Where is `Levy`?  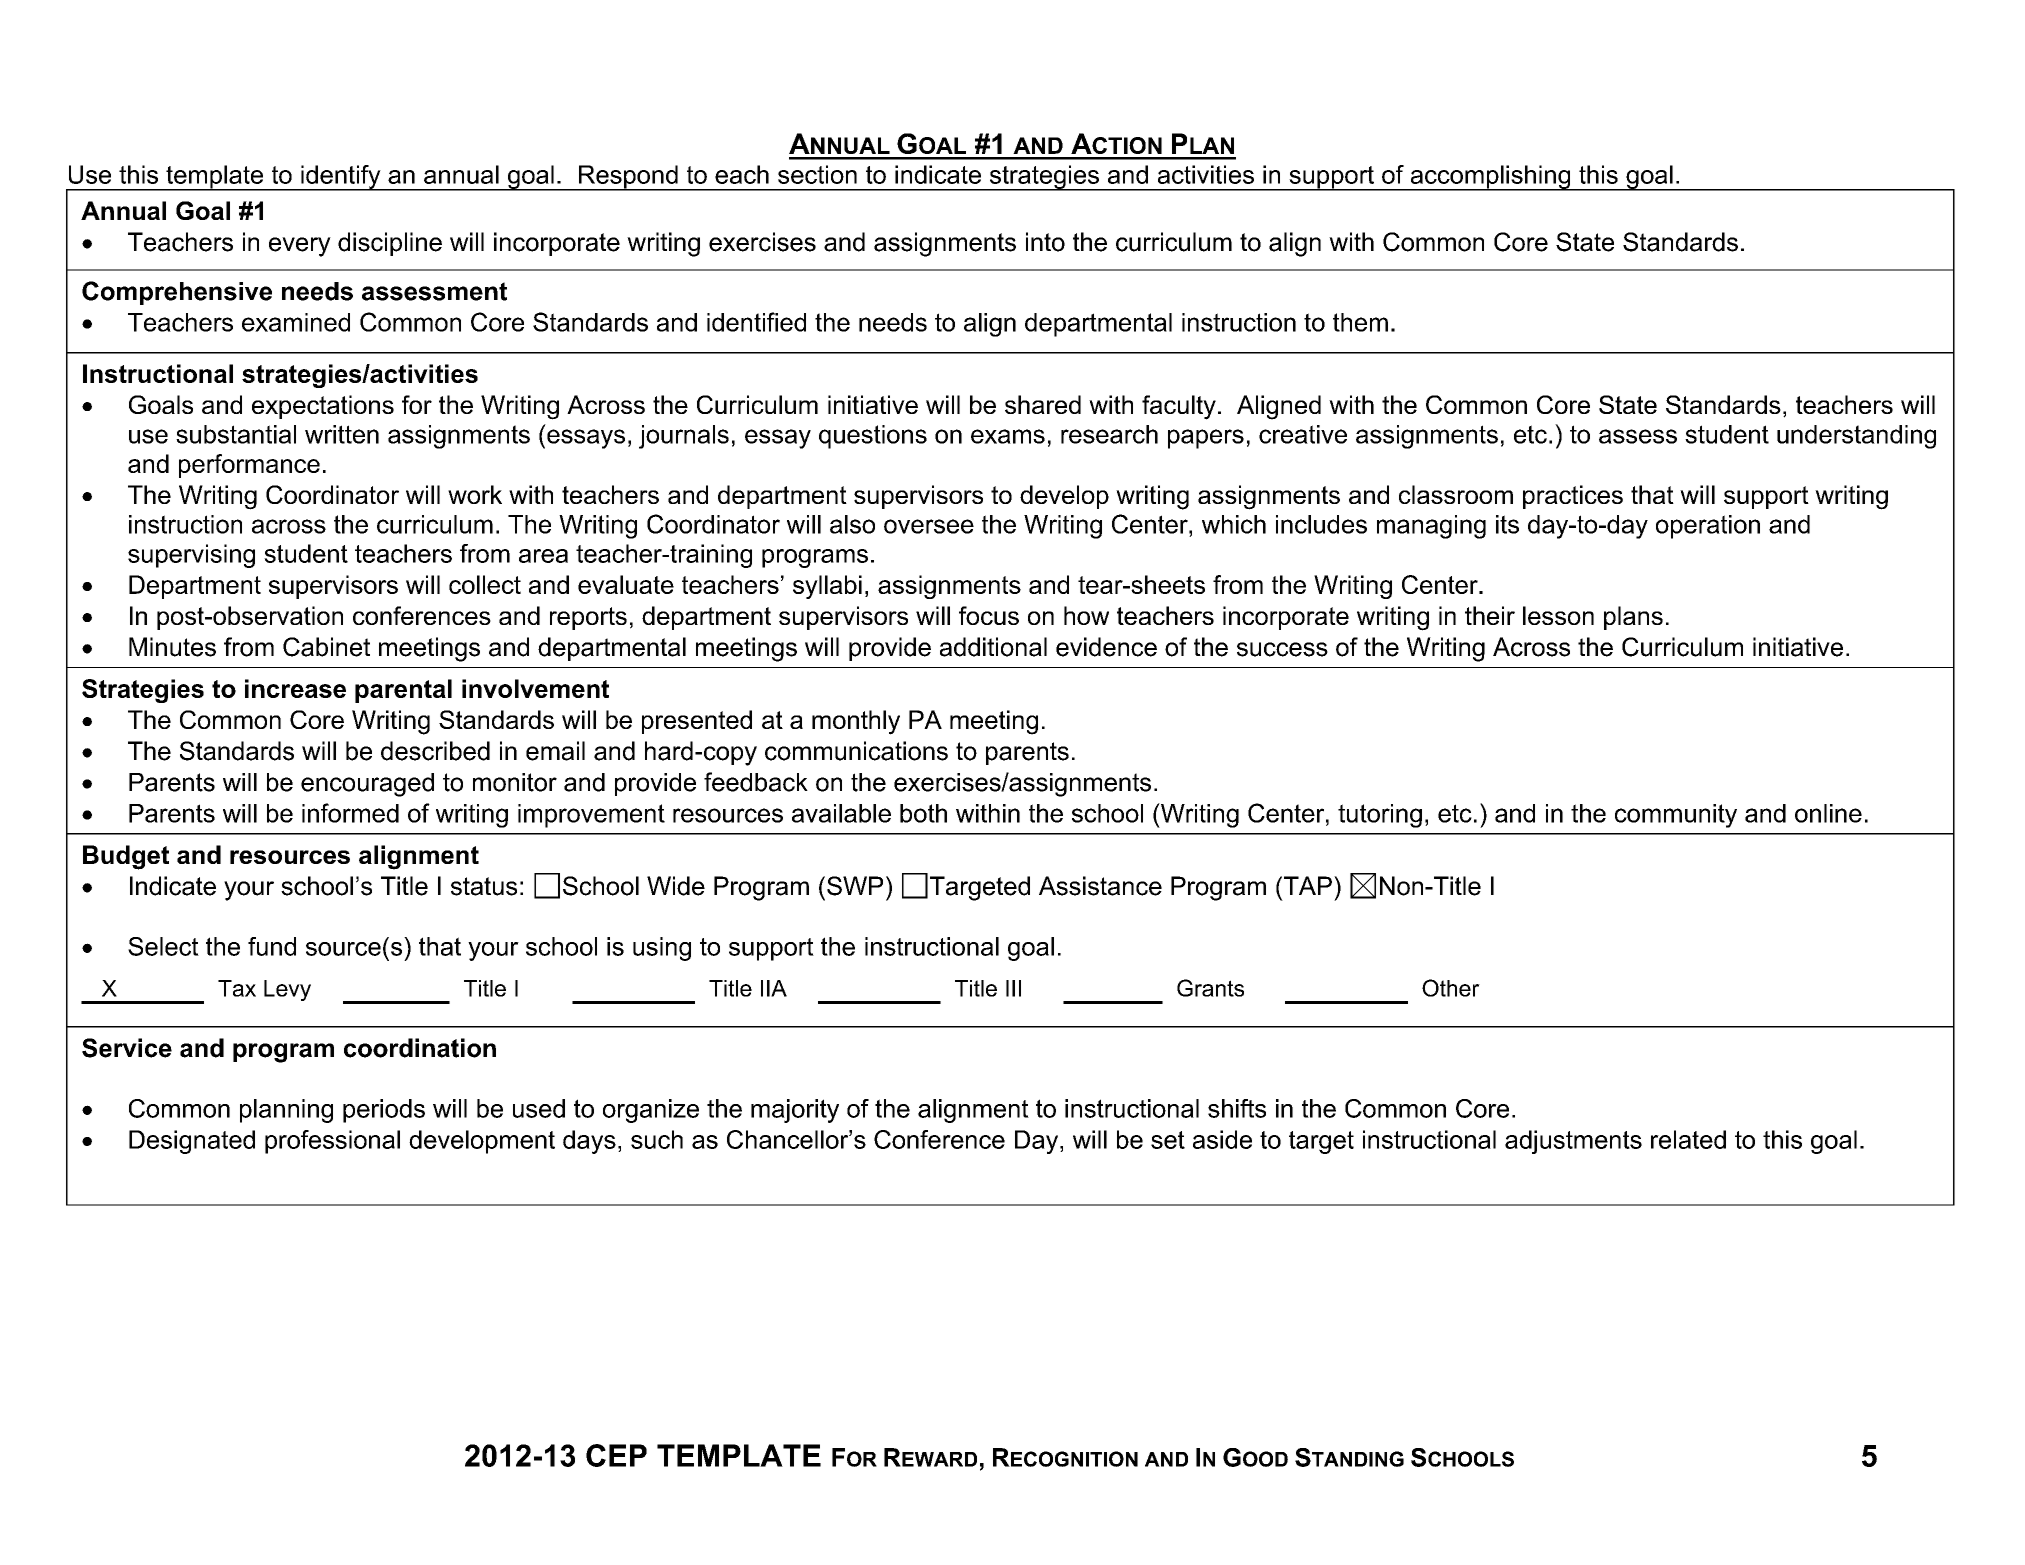
Levy is located at coordinates (287, 990).
